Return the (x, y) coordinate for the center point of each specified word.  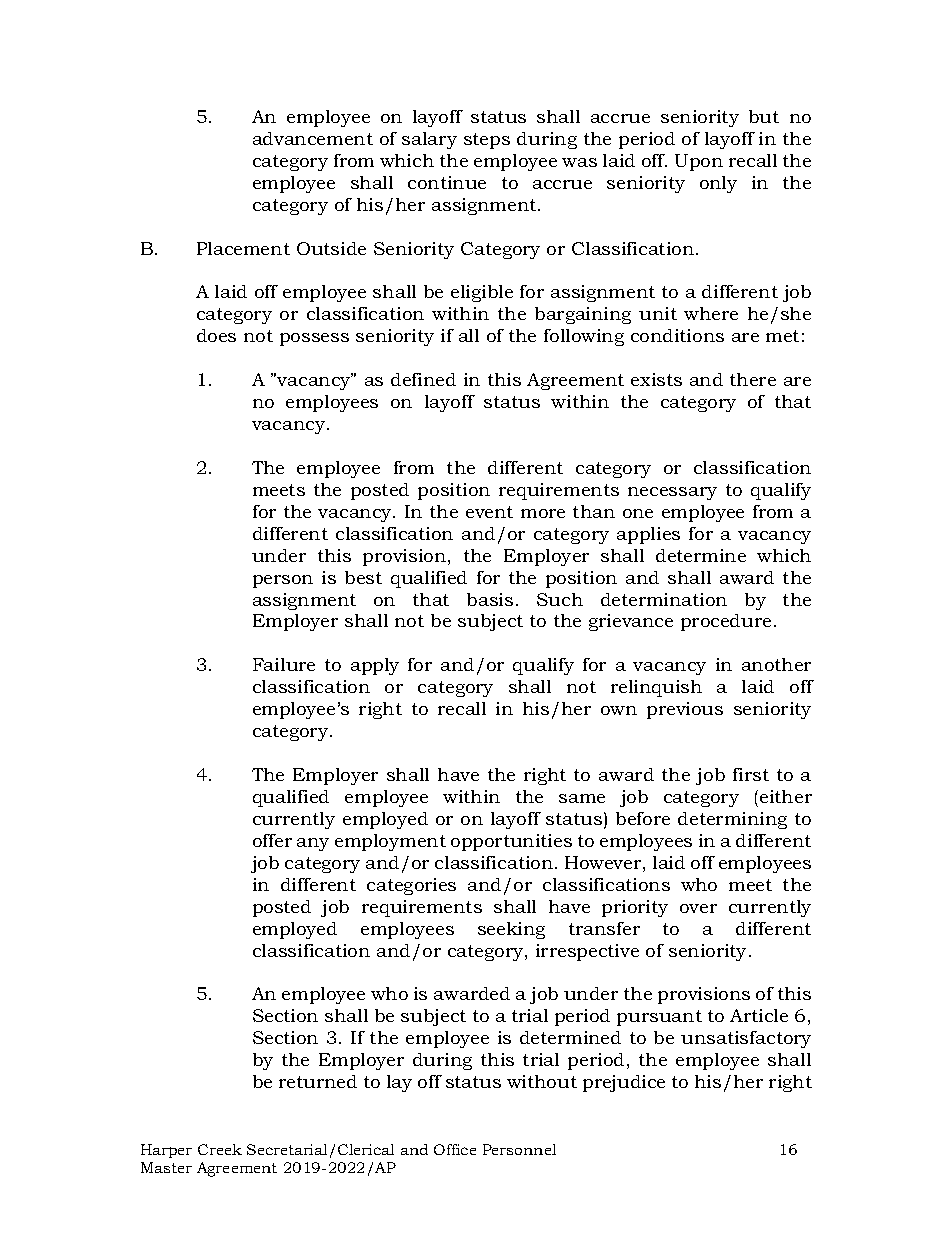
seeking (511, 930)
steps (487, 141)
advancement (313, 138)
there (753, 379)
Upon (699, 162)
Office (455, 1149)
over (698, 908)
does (216, 335)
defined (423, 379)
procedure (726, 622)
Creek (220, 1149)
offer (272, 840)
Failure (284, 664)
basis (490, 599)
